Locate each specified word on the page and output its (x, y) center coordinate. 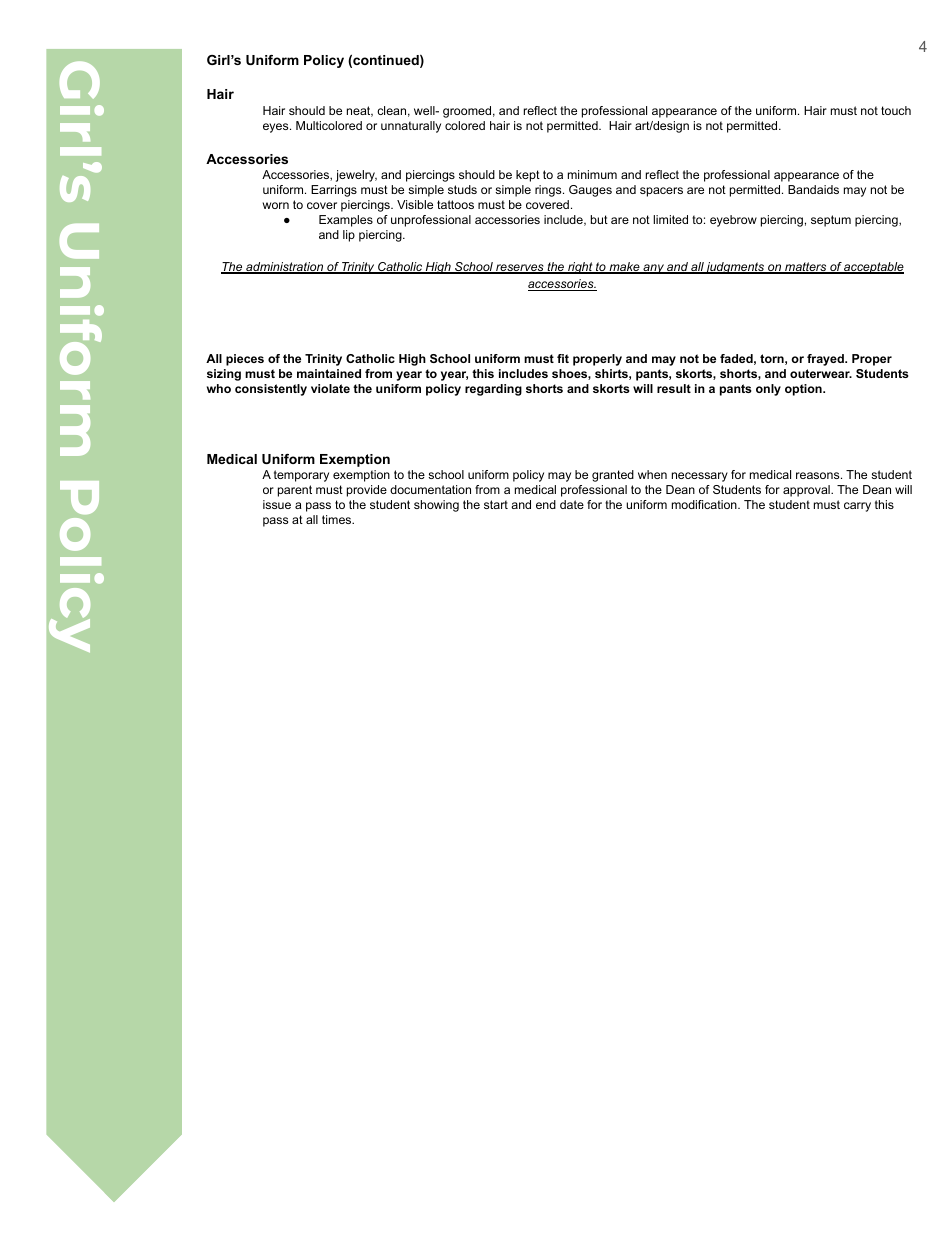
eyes (277, 128)
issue (277, 504)
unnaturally (411, 127)
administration (285, 268)
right (580, 268)
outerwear (821, 373)
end (546, 504)
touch (896, 110)
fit (563, 358)
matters (806, 268)
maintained (329, 373)
